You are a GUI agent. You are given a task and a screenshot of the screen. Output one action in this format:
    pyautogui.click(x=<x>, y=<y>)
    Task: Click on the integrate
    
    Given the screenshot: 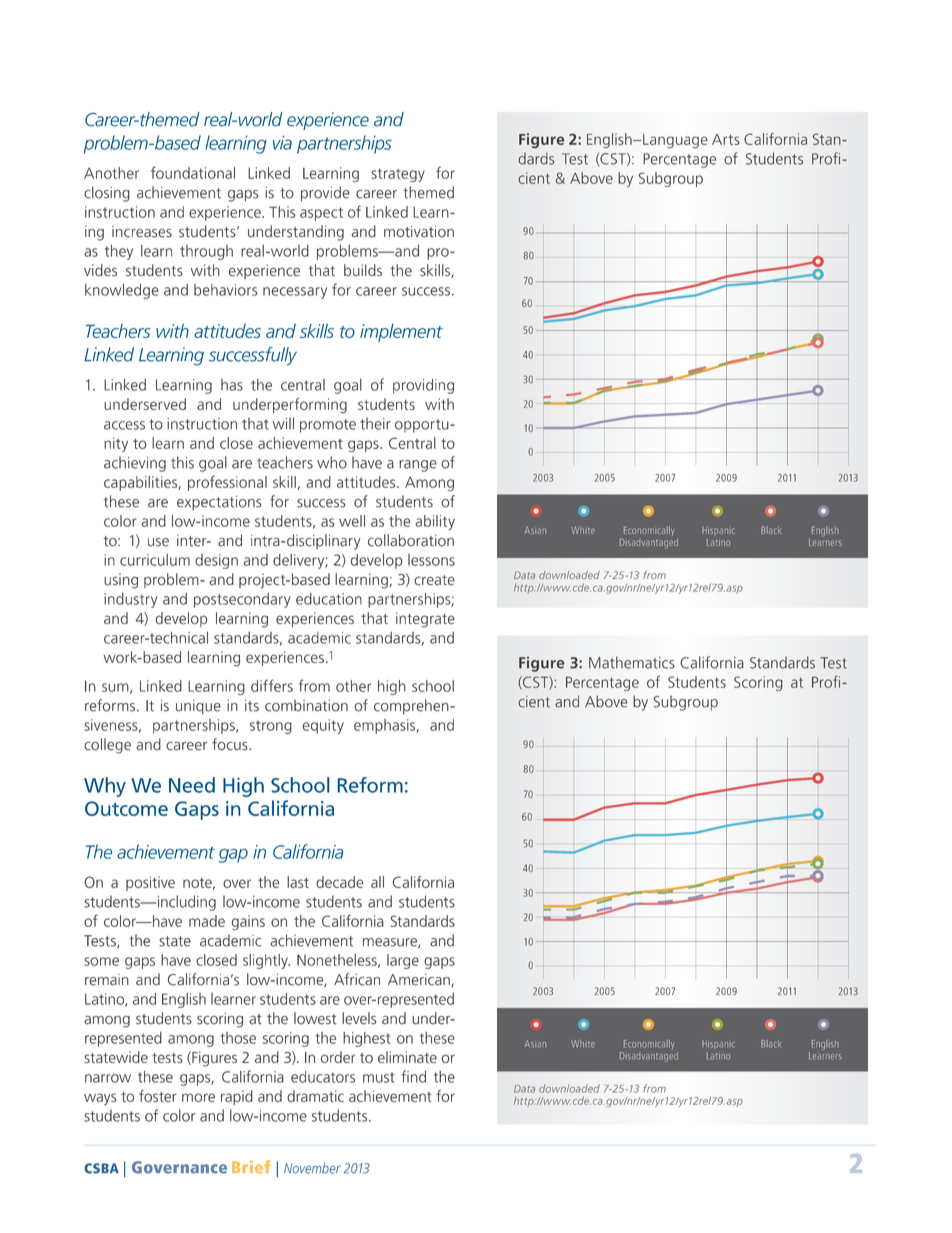 What is the action you would take?
    pyautogui.click(x=425, y=620)
